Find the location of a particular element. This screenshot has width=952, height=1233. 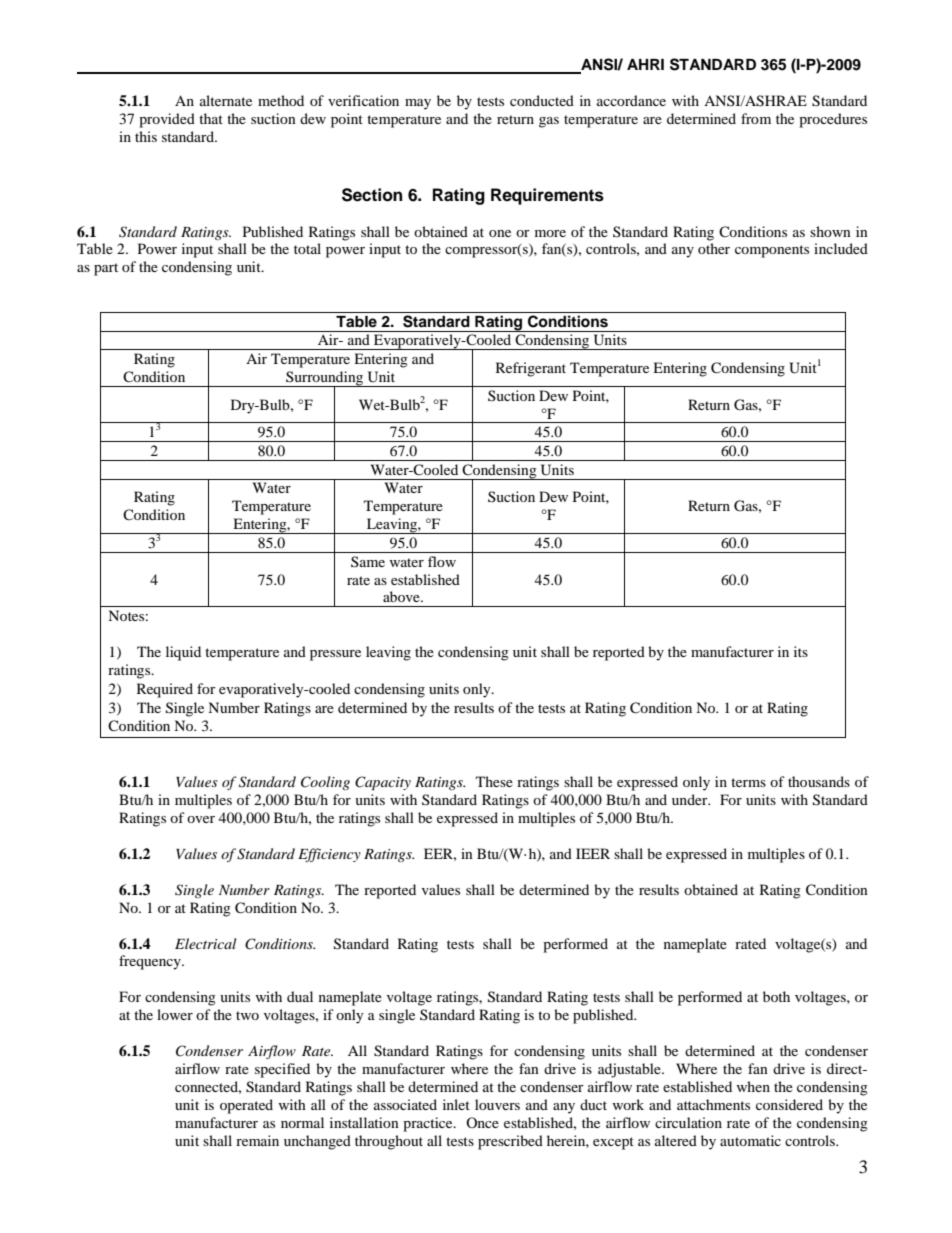

remain is located at coordinates (257, 1140).
